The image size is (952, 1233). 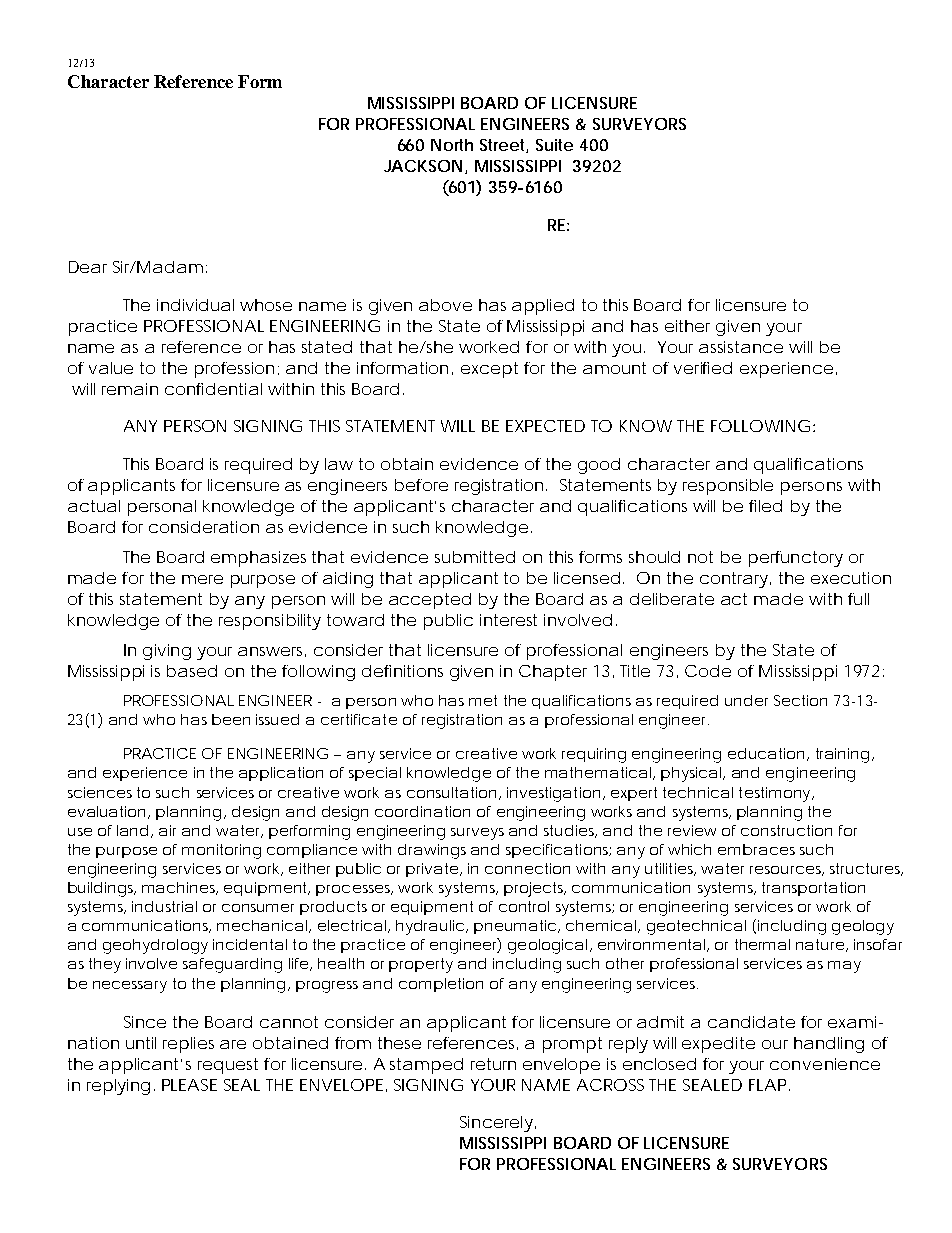 I want to click on replies, so click(x=188, y=1045).
